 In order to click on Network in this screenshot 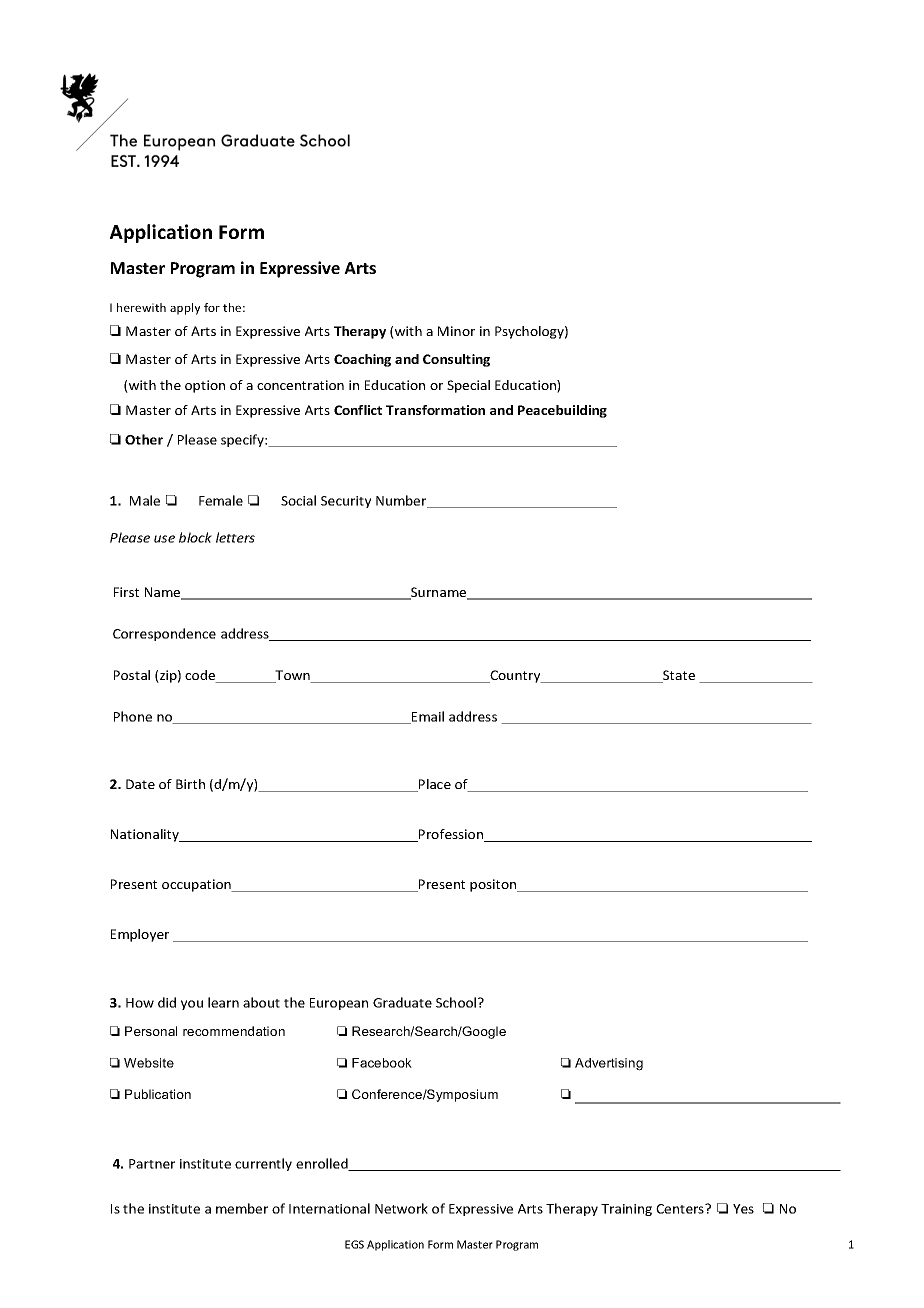, I will do `click(401, 1208)`.
